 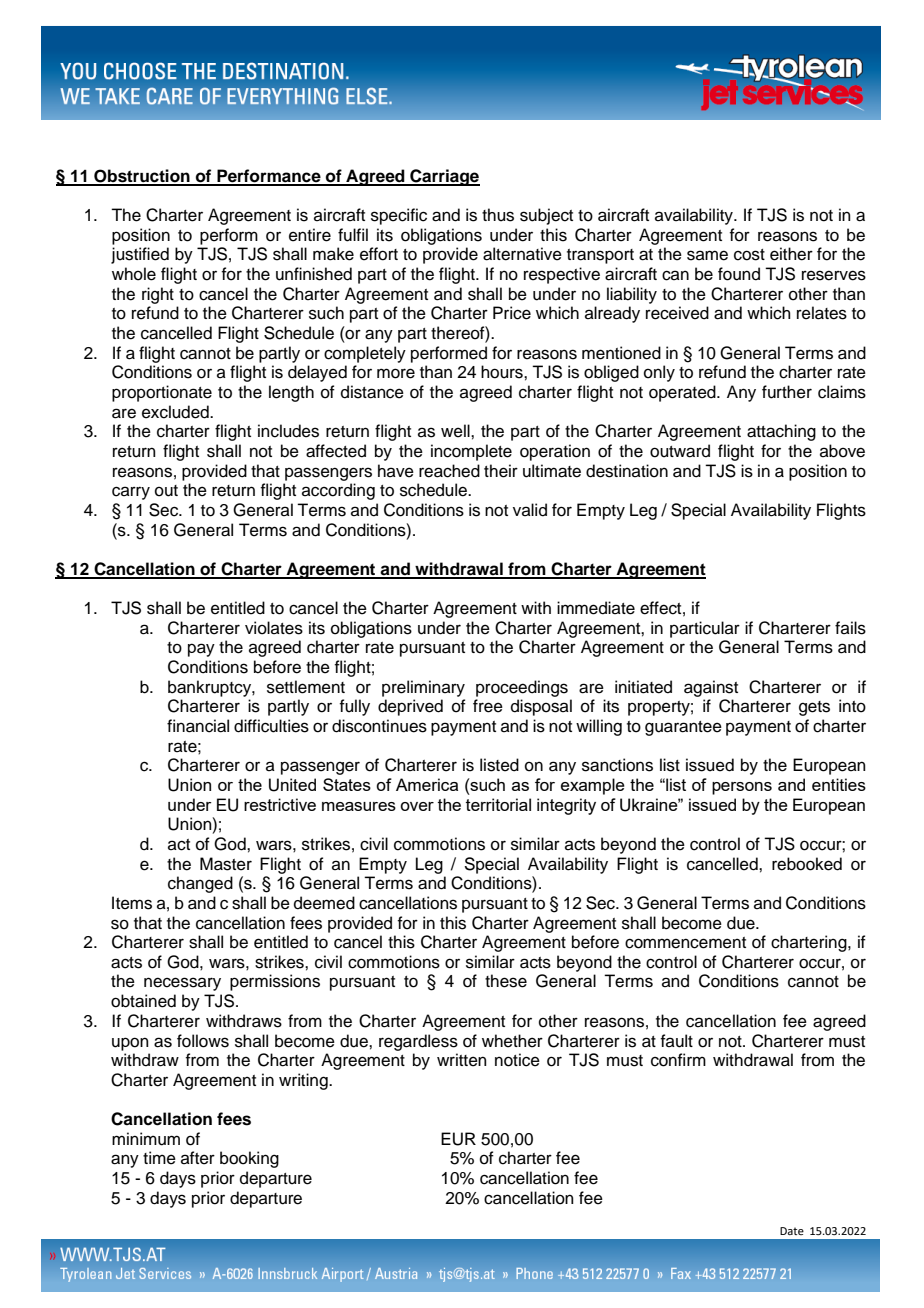 I want to click on these, so click(x=506, y=981).
